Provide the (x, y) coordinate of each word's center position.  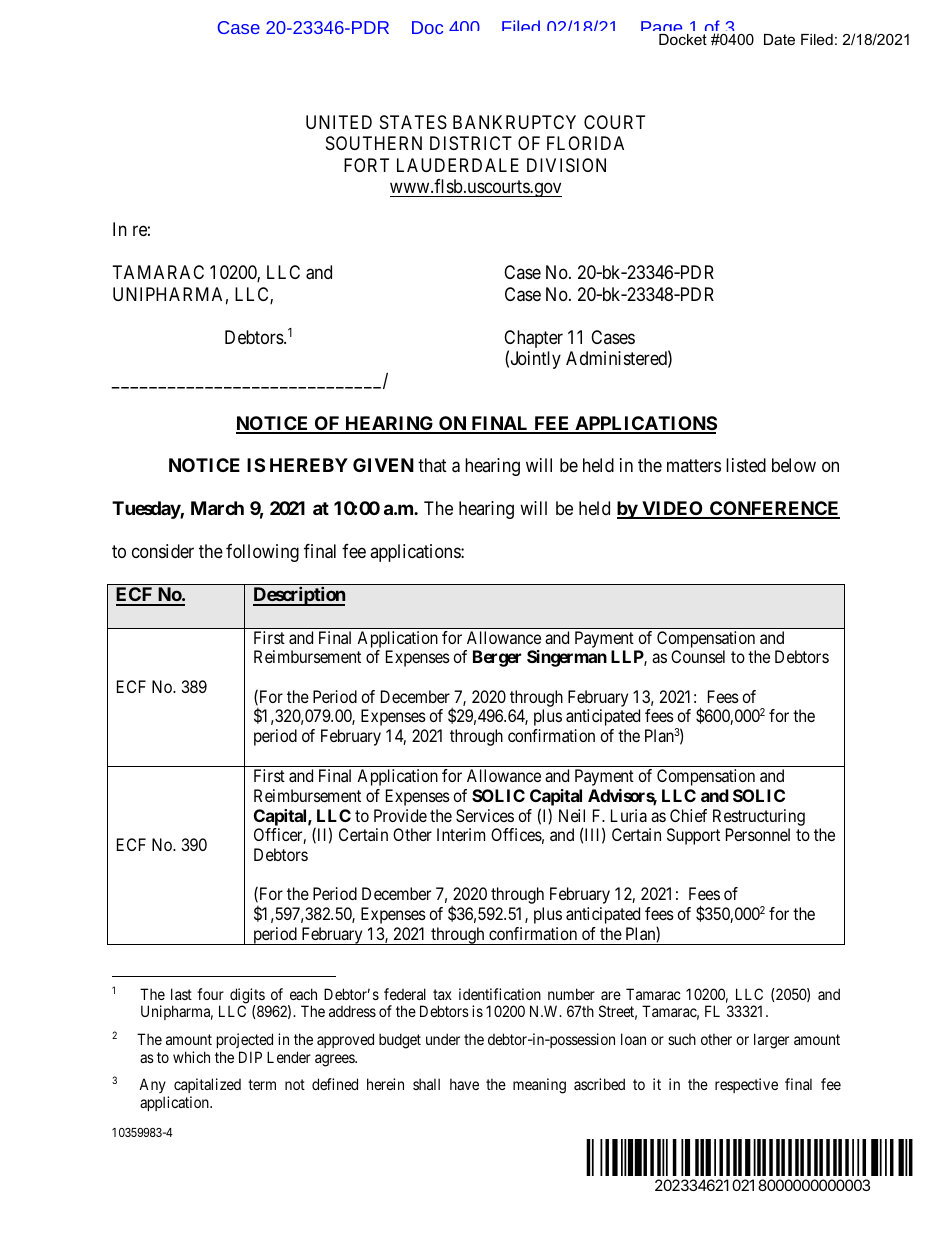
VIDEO (672, 509)
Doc (427, 27)
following (262, 553)
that (432, 465)
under (443, 1039)
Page (663, 31)
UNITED (339, 122)
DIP (250, 1057)
